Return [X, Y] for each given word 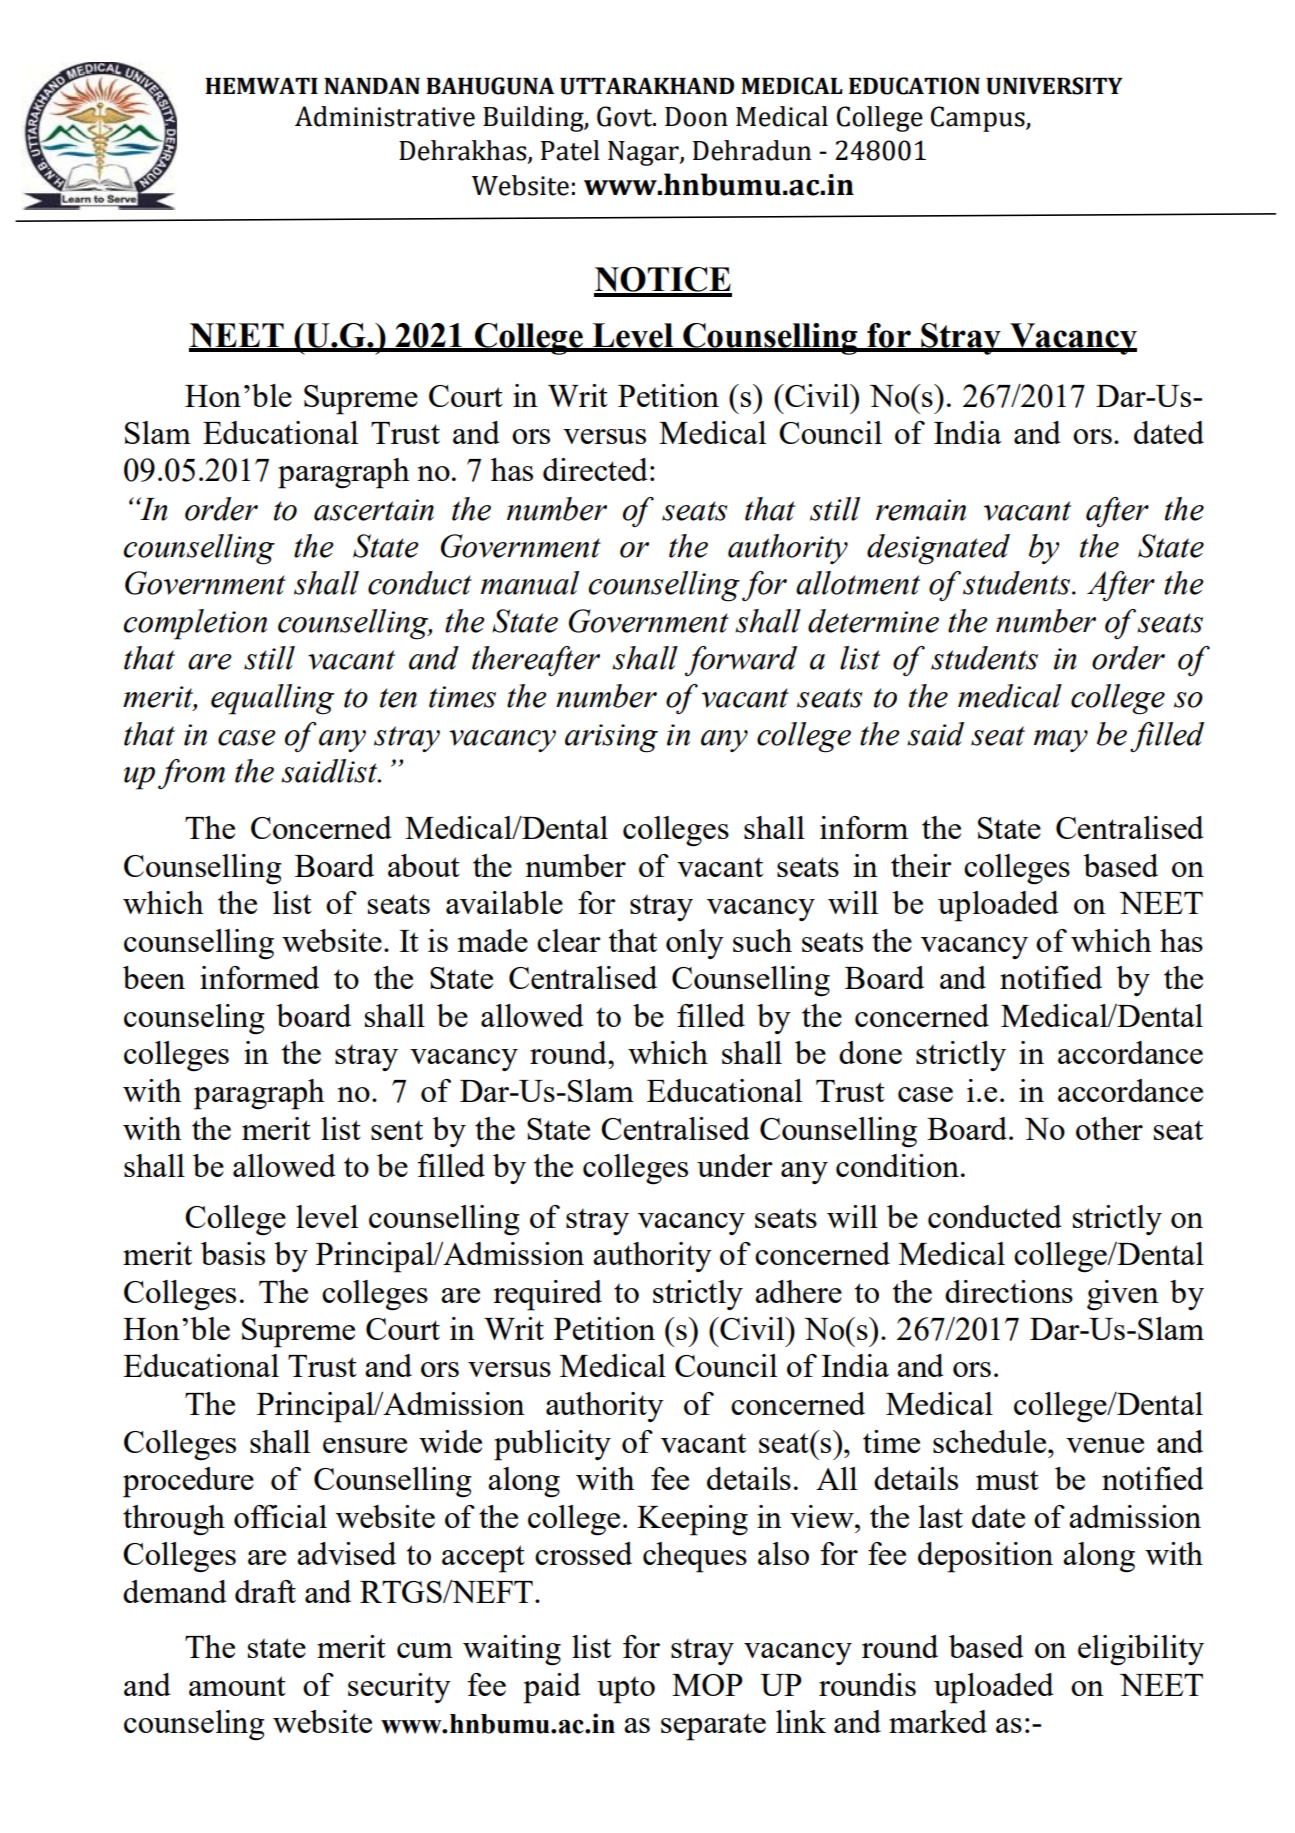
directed [595, 469]
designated [938, 549]
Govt [626, 116]
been [154, 977]
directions [1009, 1291]
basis [233, 1253]
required [547, 1295]
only [695, 944]
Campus [979, 119]
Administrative [385, 116]
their [921, 865]
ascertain [374, 510]
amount [237, 1686]
